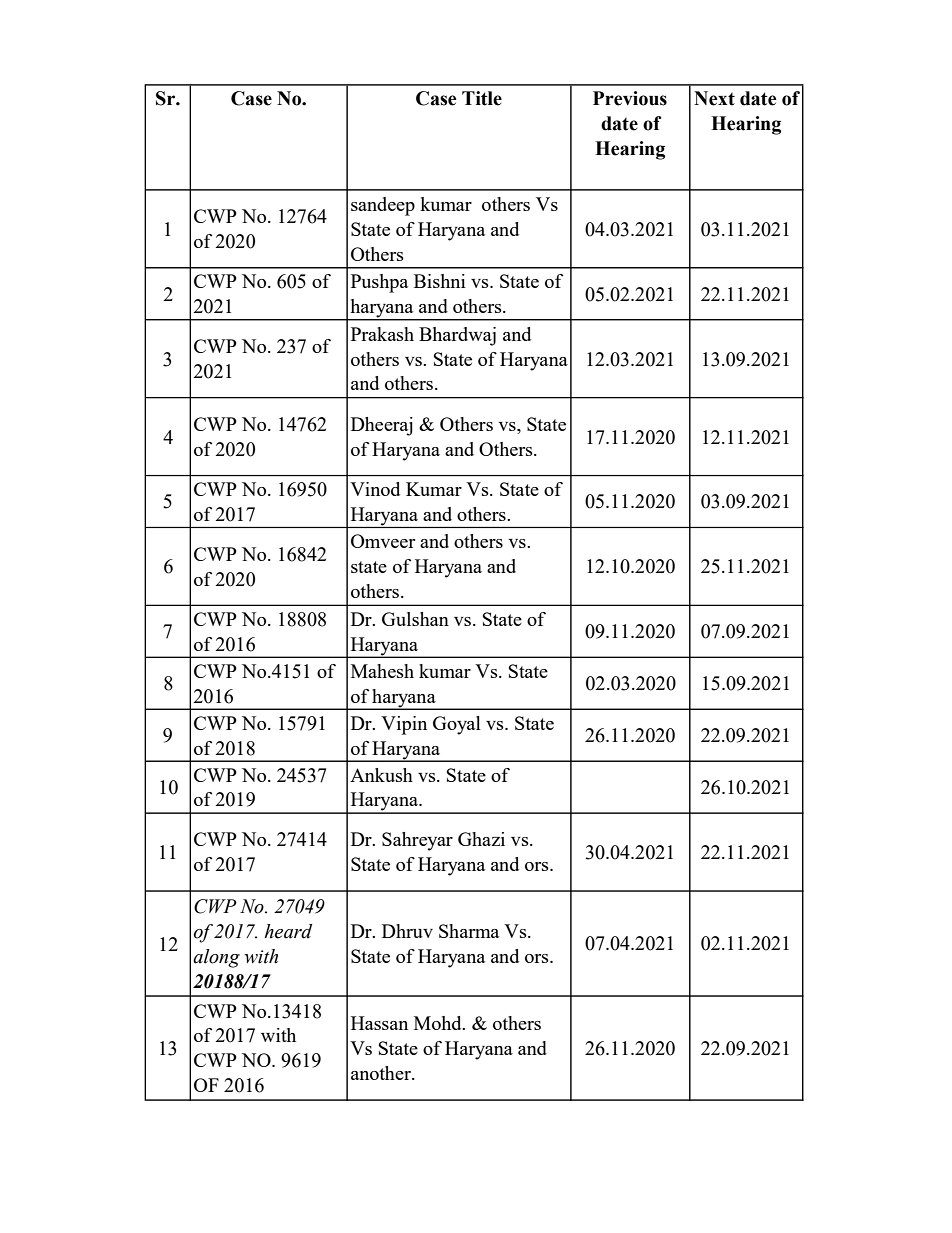  Describe the element at coordinates (469, 931) in the image. I see `Sharma` at that location.
